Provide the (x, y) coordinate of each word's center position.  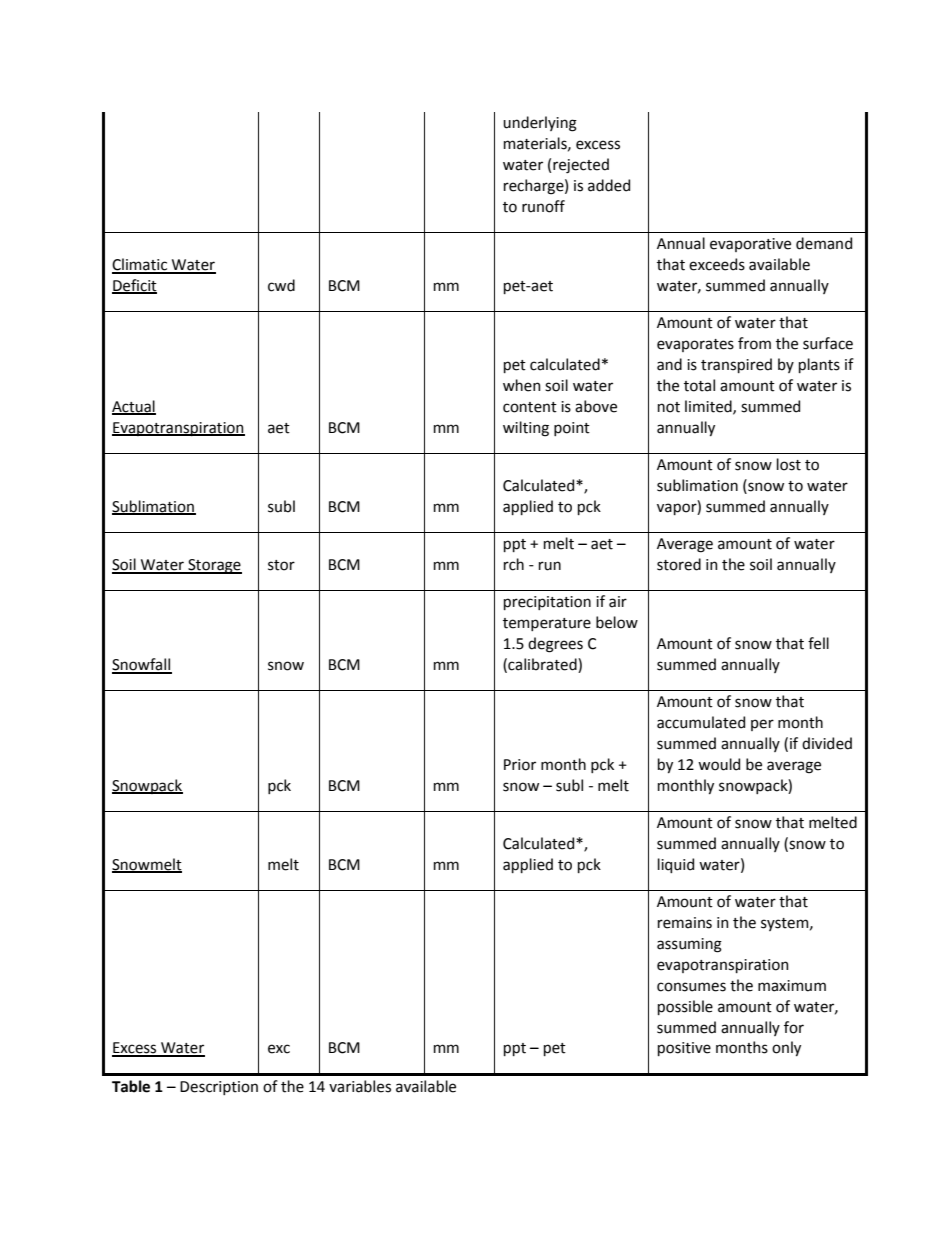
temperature (547, 624)
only (786, 1048)
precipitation (547, 603)
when (522, 385)
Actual (134, 407)
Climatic (141, 265)
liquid (676, 865)
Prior (520, 765)
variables (360, 1086)
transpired (736, 365)
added (609, 185)
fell (818, 643)
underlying (540, 124)
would (719, 764)
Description (219, 1088)
